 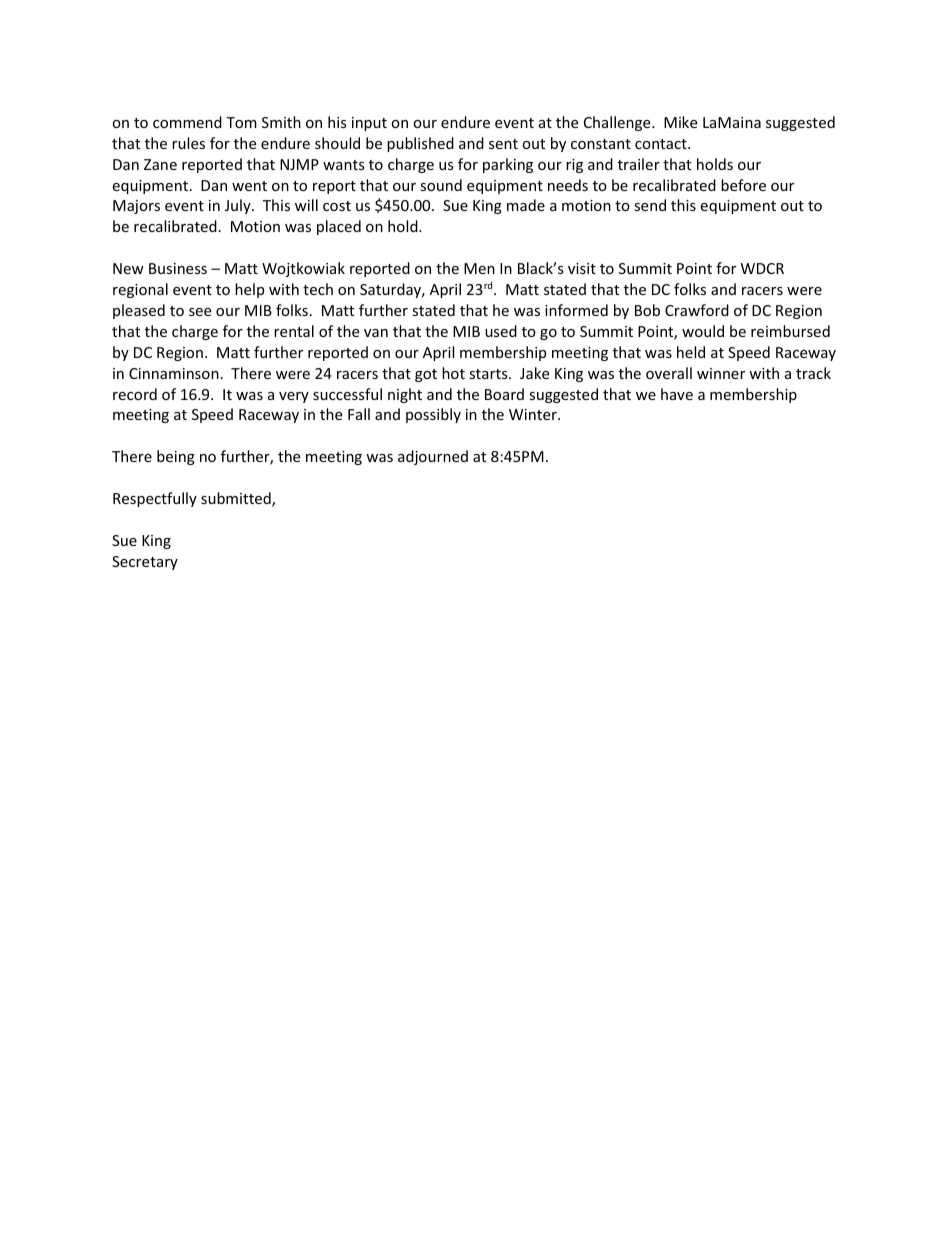 What do you see at coordinates (503, 144) in the page?
I see `sent` at bounding box center [503, 144].
